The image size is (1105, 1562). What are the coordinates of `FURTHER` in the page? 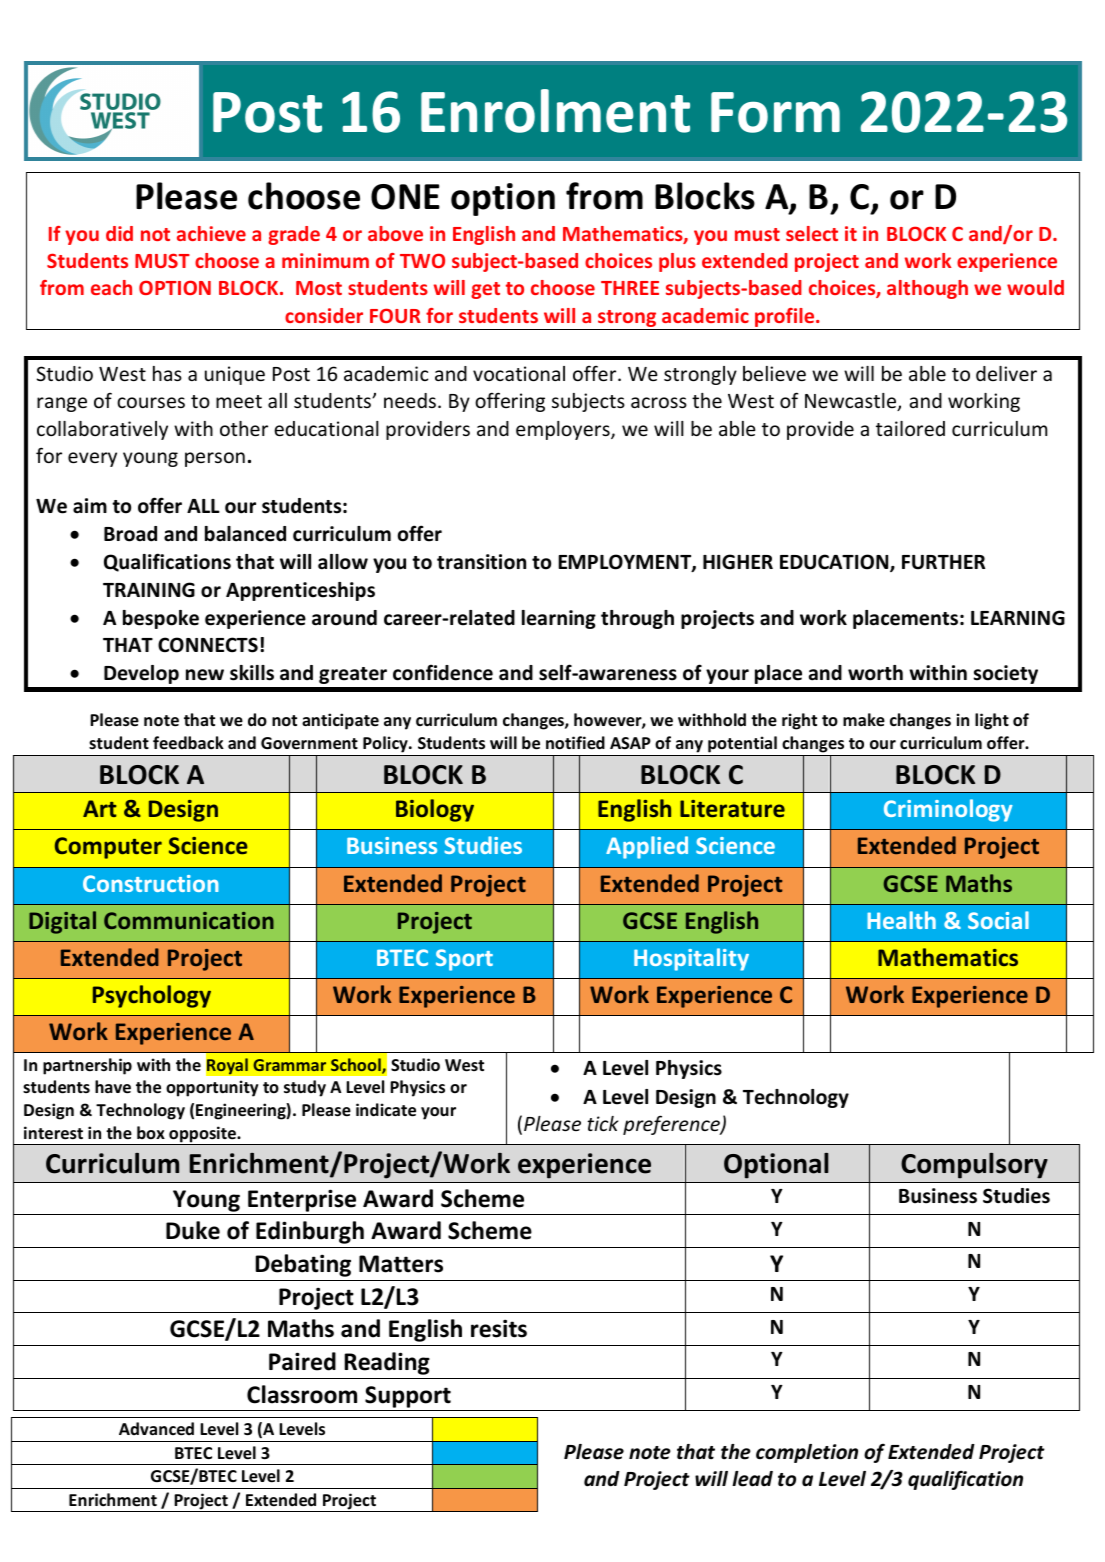 It's located at (943, 562).
